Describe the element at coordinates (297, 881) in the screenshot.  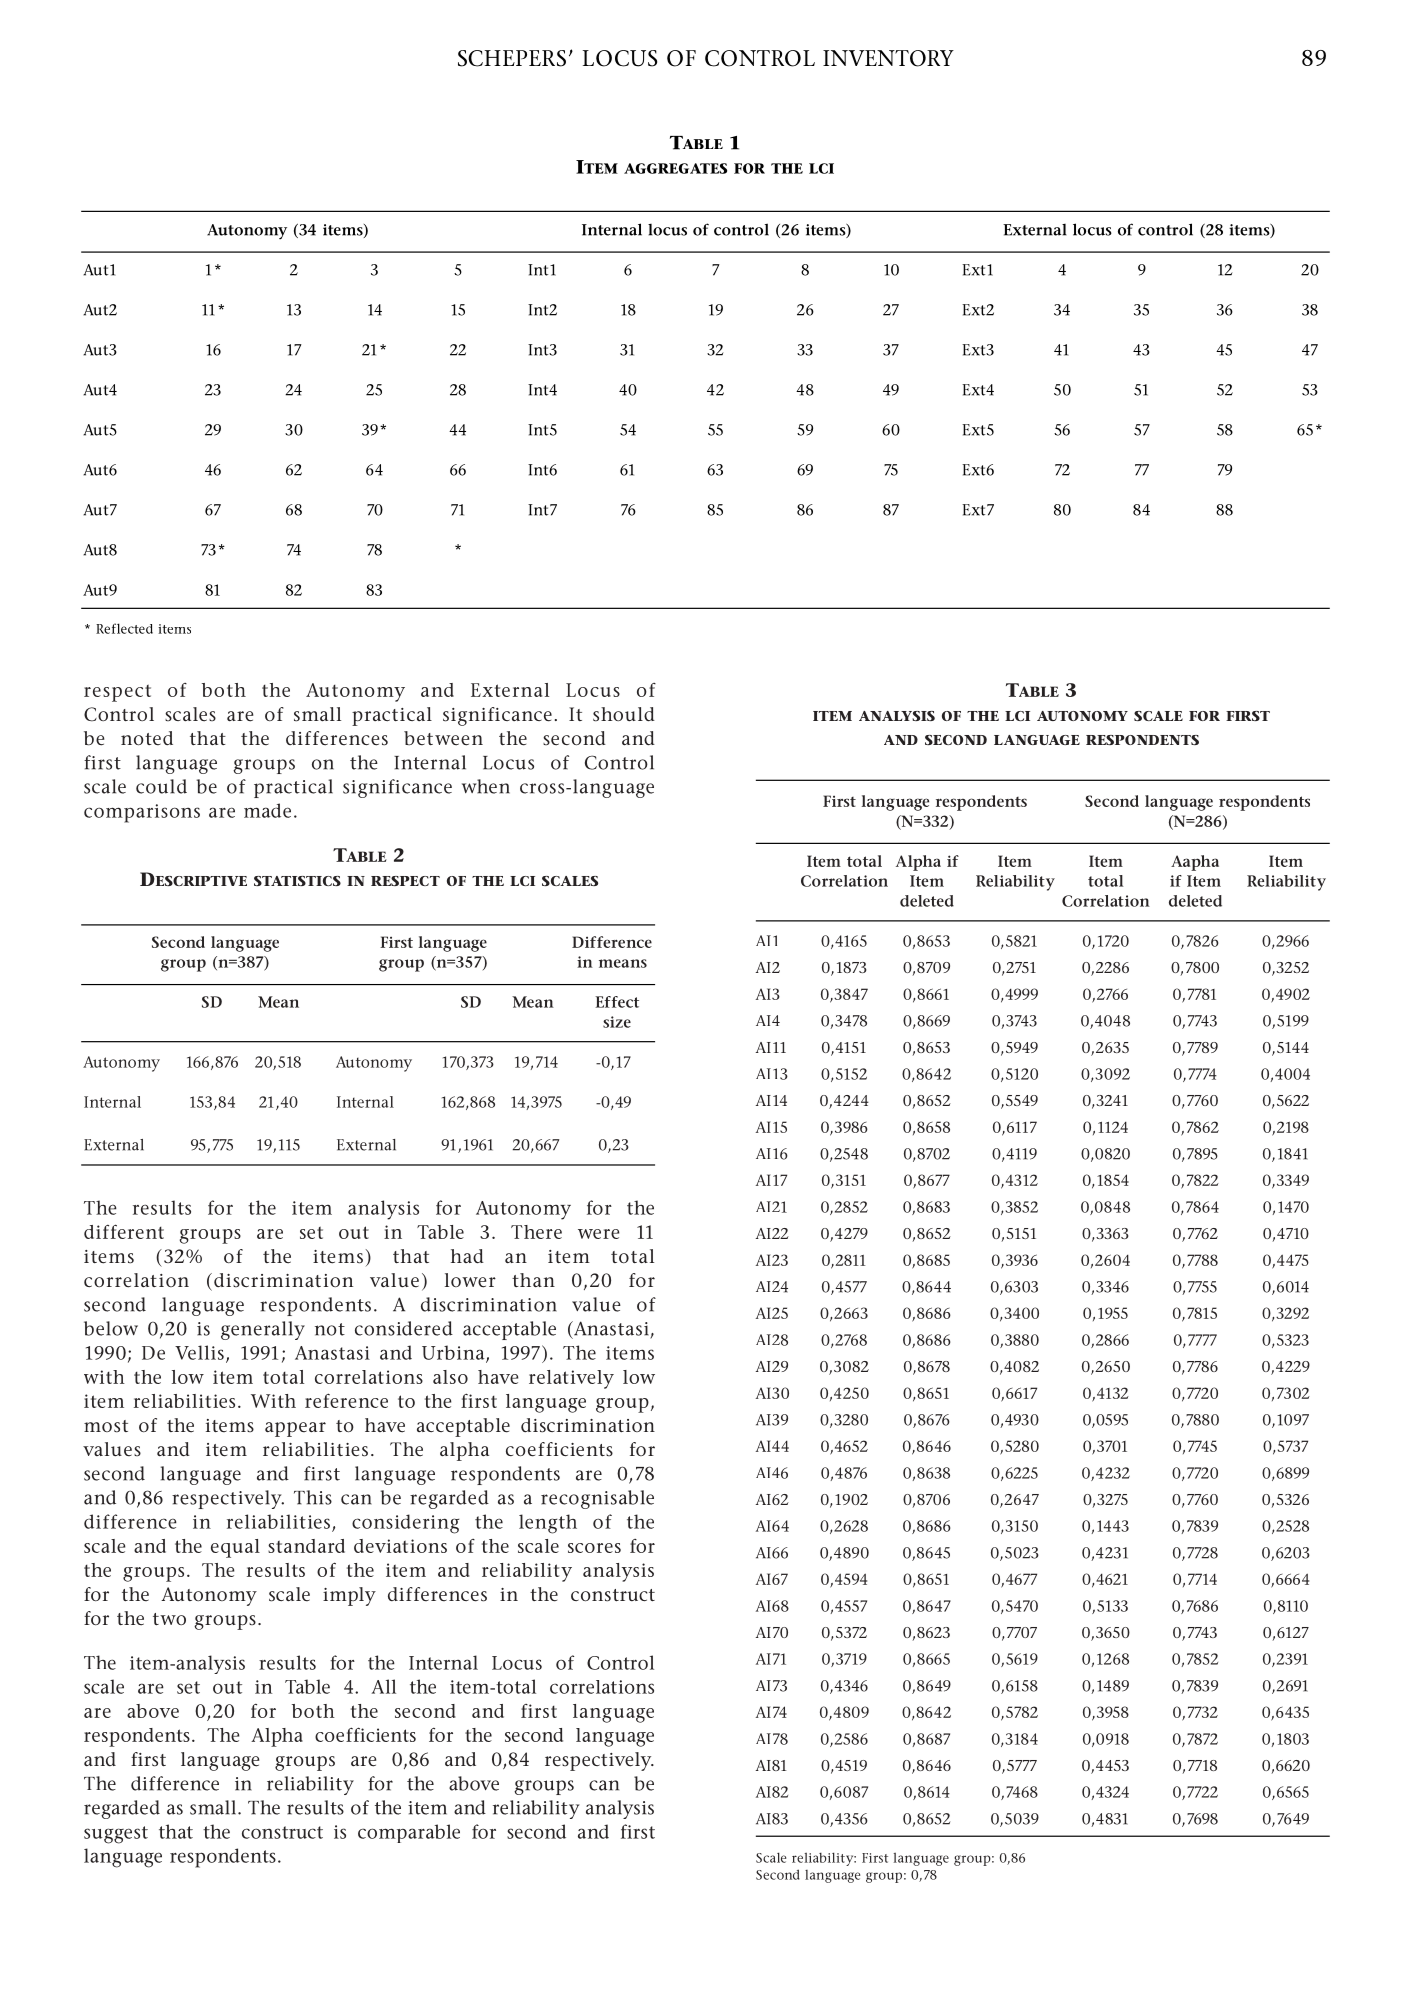
I see `STATISTICS` at that location.
